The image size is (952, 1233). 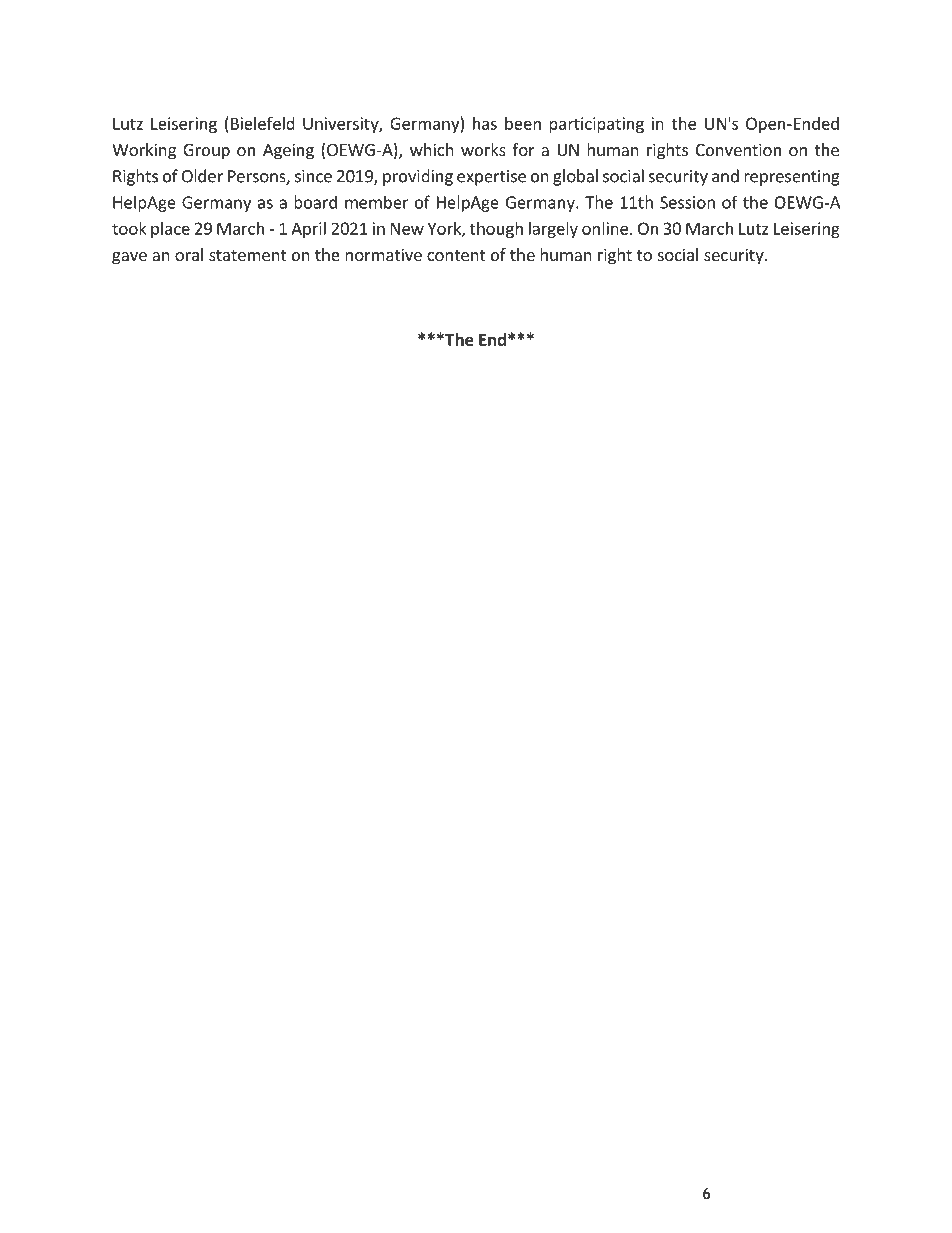 What do you see at coordinates (485, 123) in the screenshot?
I see `has` at bounding box center [485, 123].
